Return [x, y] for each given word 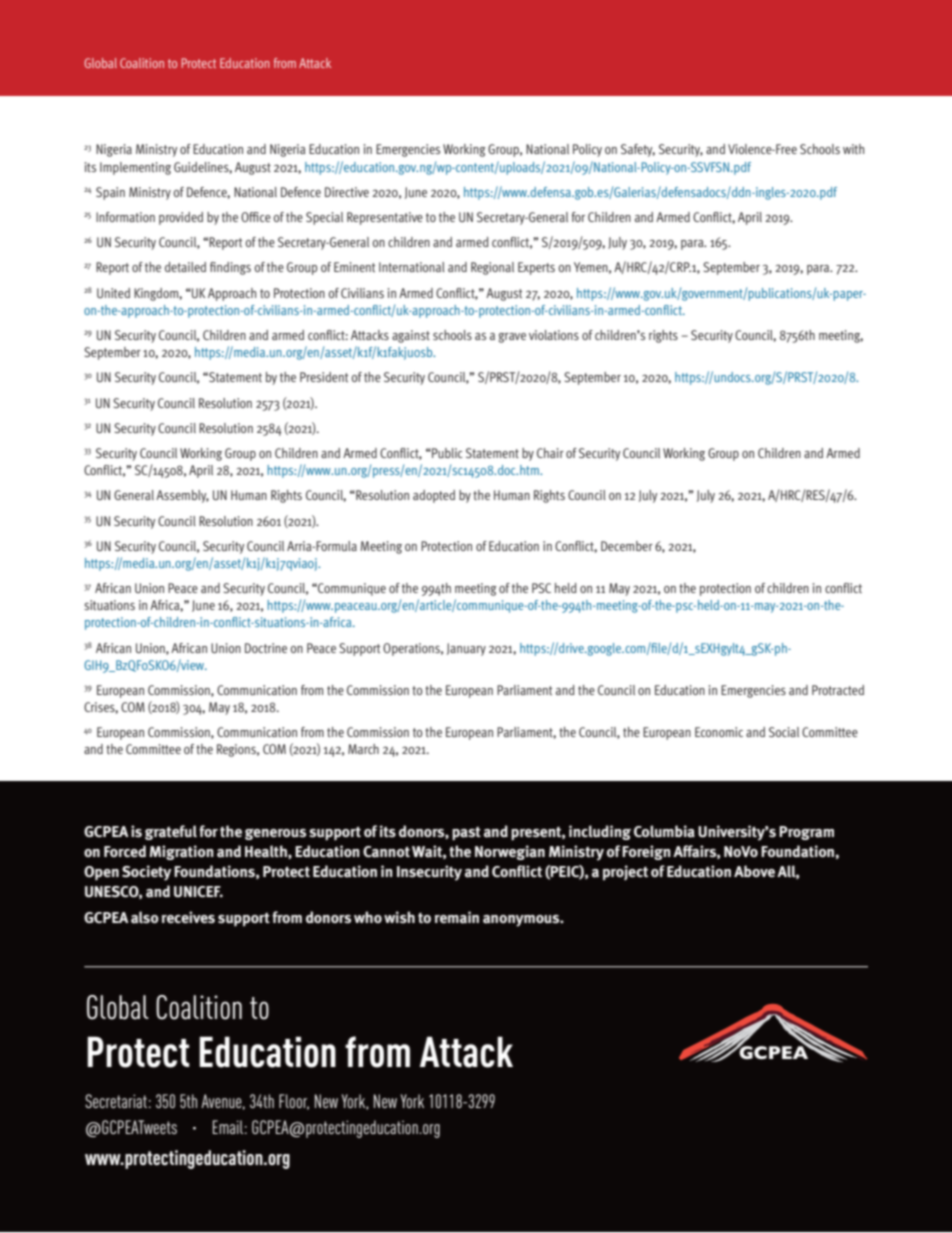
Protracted [838, 690]
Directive [347, 192]
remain [457, 917]
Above [754, 871]
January [466, 649]
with [853, 149]
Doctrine [266, 648]
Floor [294, 1102]
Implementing [135, 168]
